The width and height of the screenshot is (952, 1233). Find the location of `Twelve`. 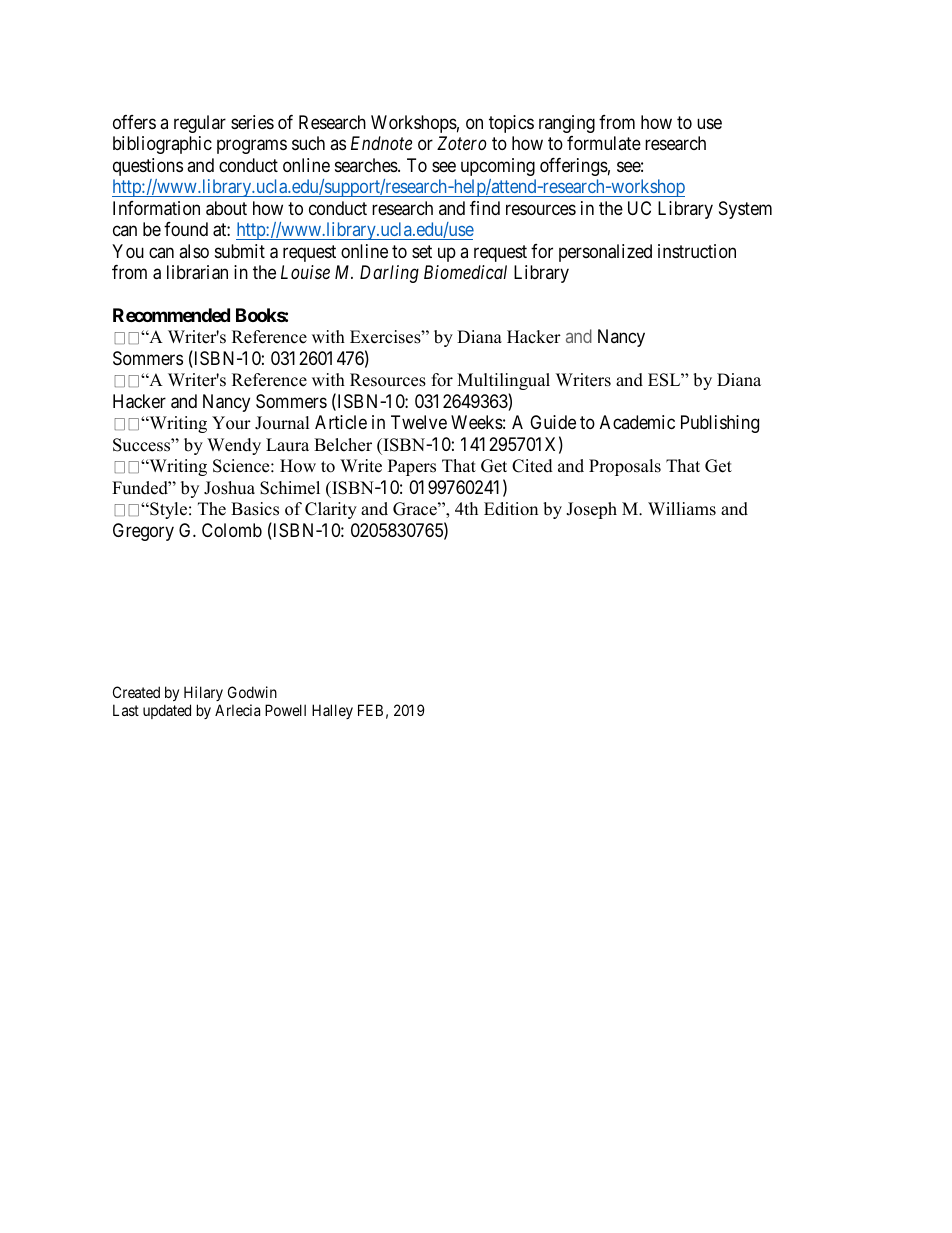

Twelve is located at coordinates (419, 422).
